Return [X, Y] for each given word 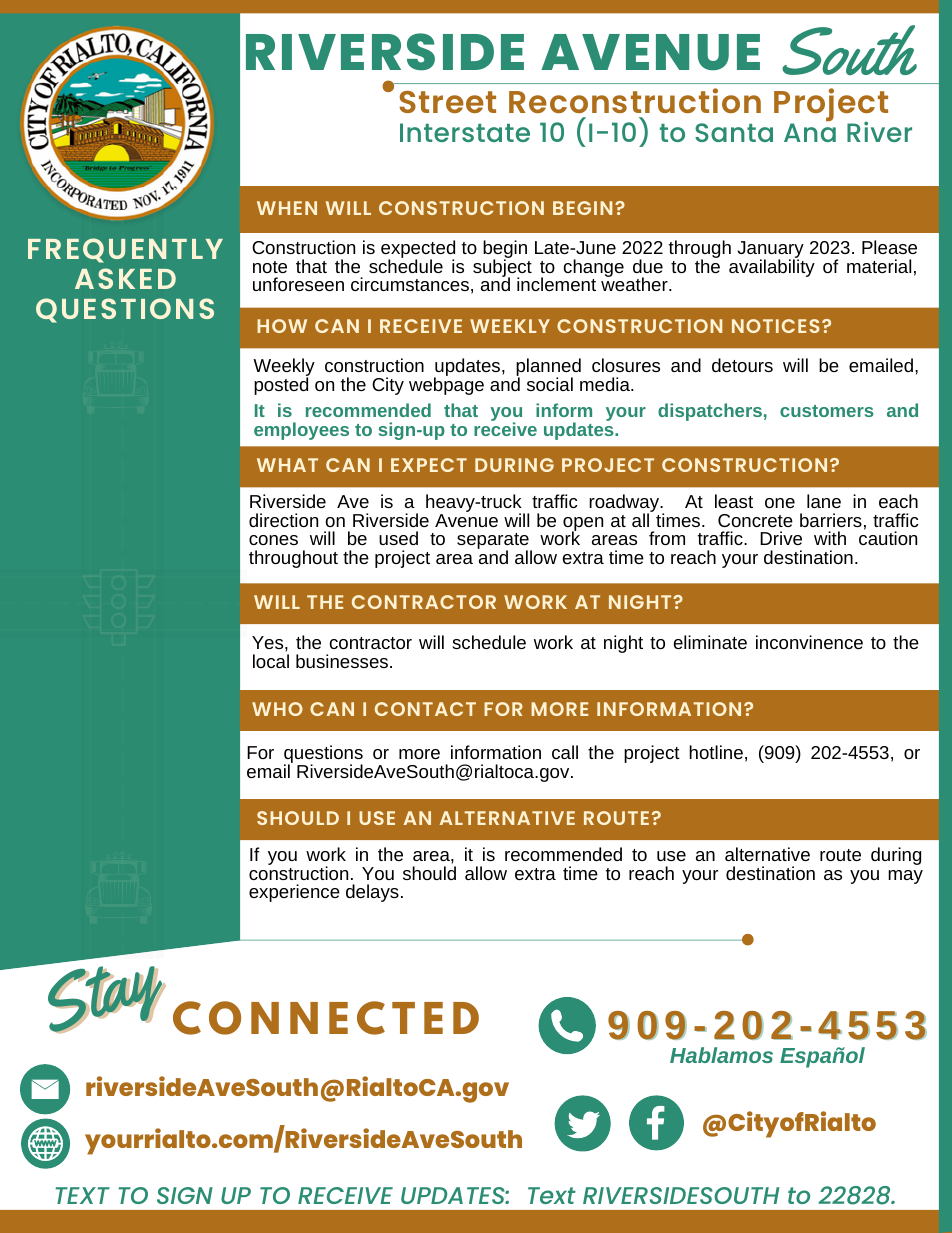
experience [294, 893]
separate [494, 542]
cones [273, 540]
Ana [810, 132]
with [830, 538]
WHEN [287, 208]
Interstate [465, 132]
